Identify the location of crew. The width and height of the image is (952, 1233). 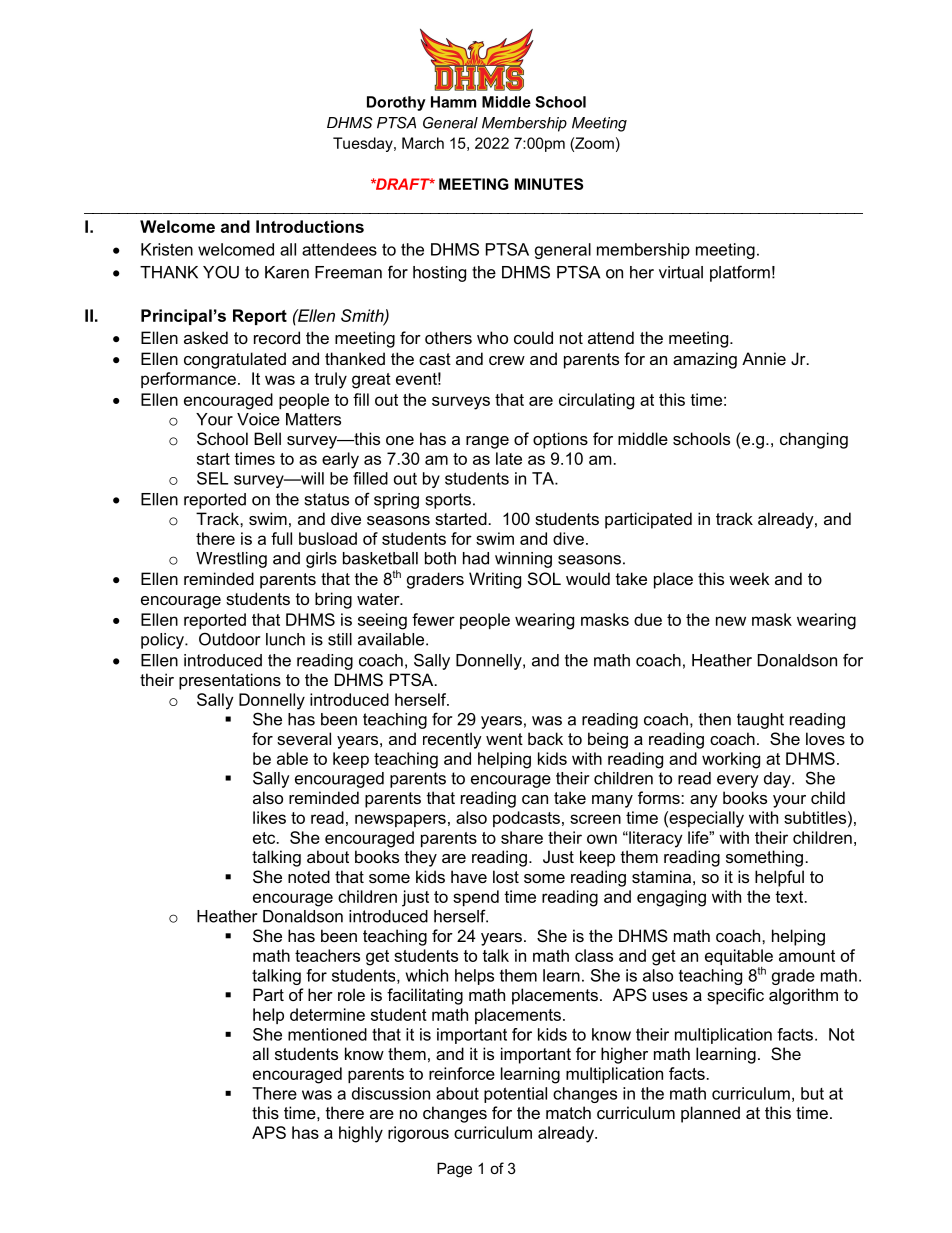
(507, 360).
